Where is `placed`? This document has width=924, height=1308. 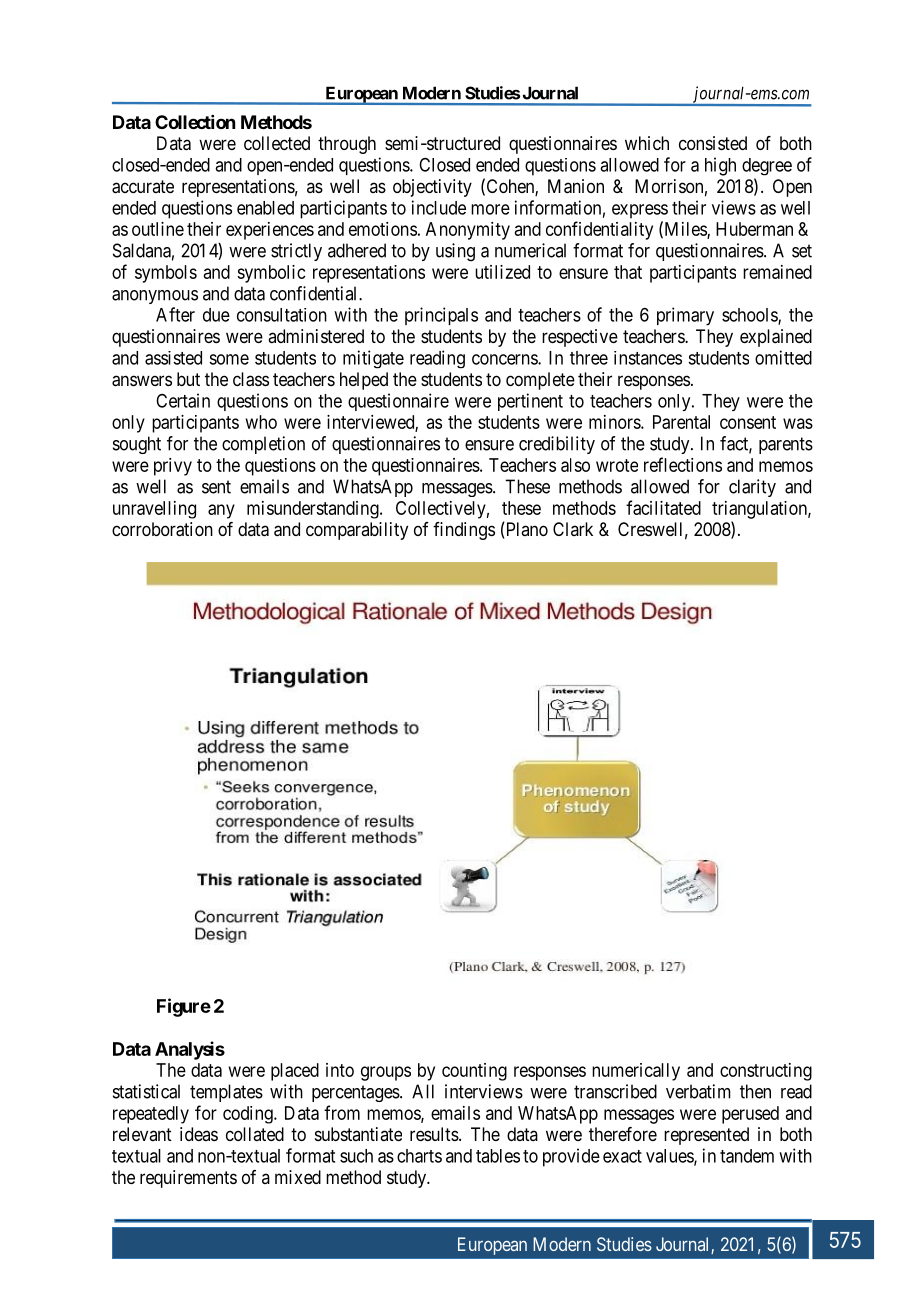 placed is located at coordinates (295, 1072).
